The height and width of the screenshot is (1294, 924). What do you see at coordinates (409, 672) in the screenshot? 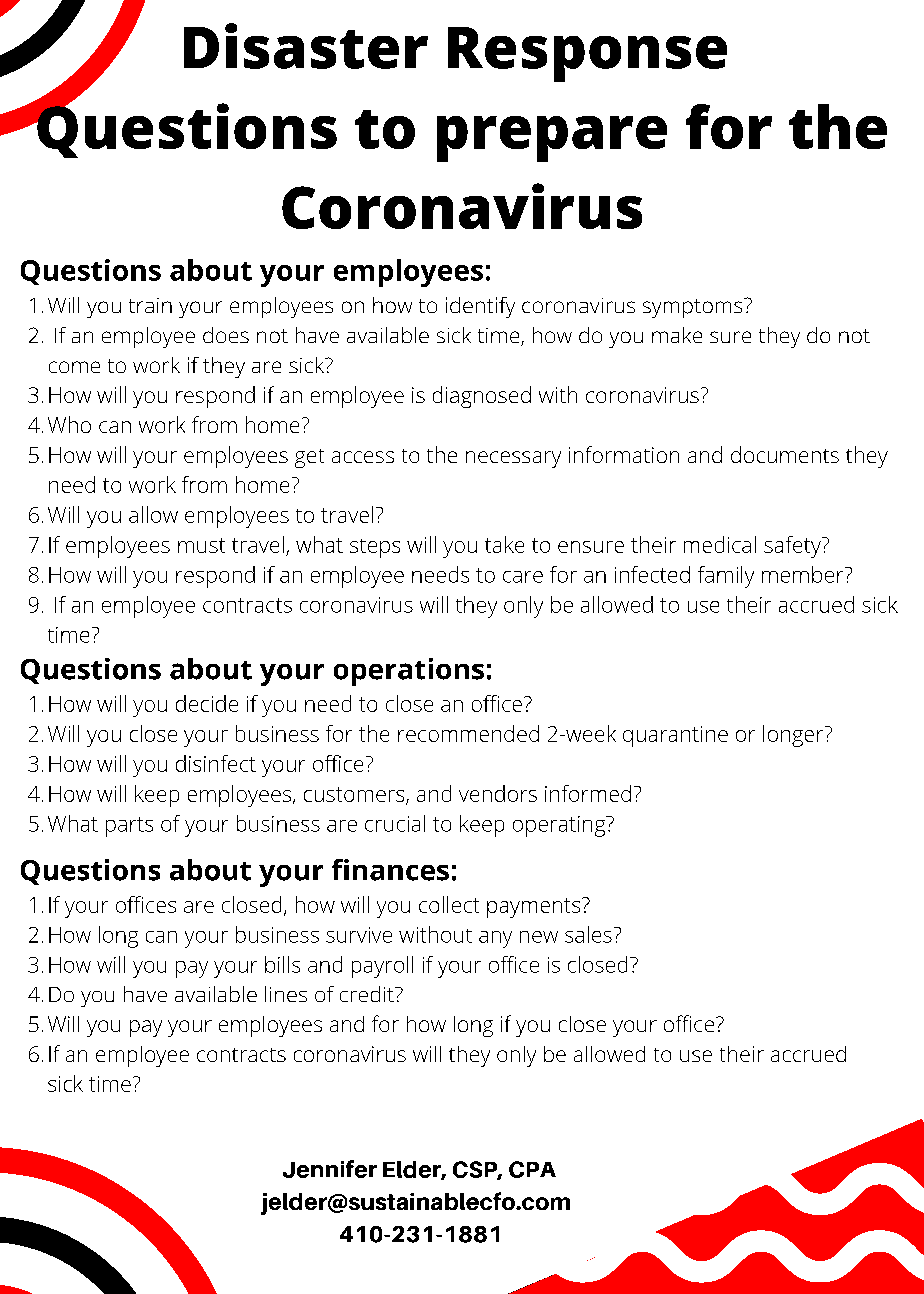
I see `operations` at bounding box center [409, 672].
